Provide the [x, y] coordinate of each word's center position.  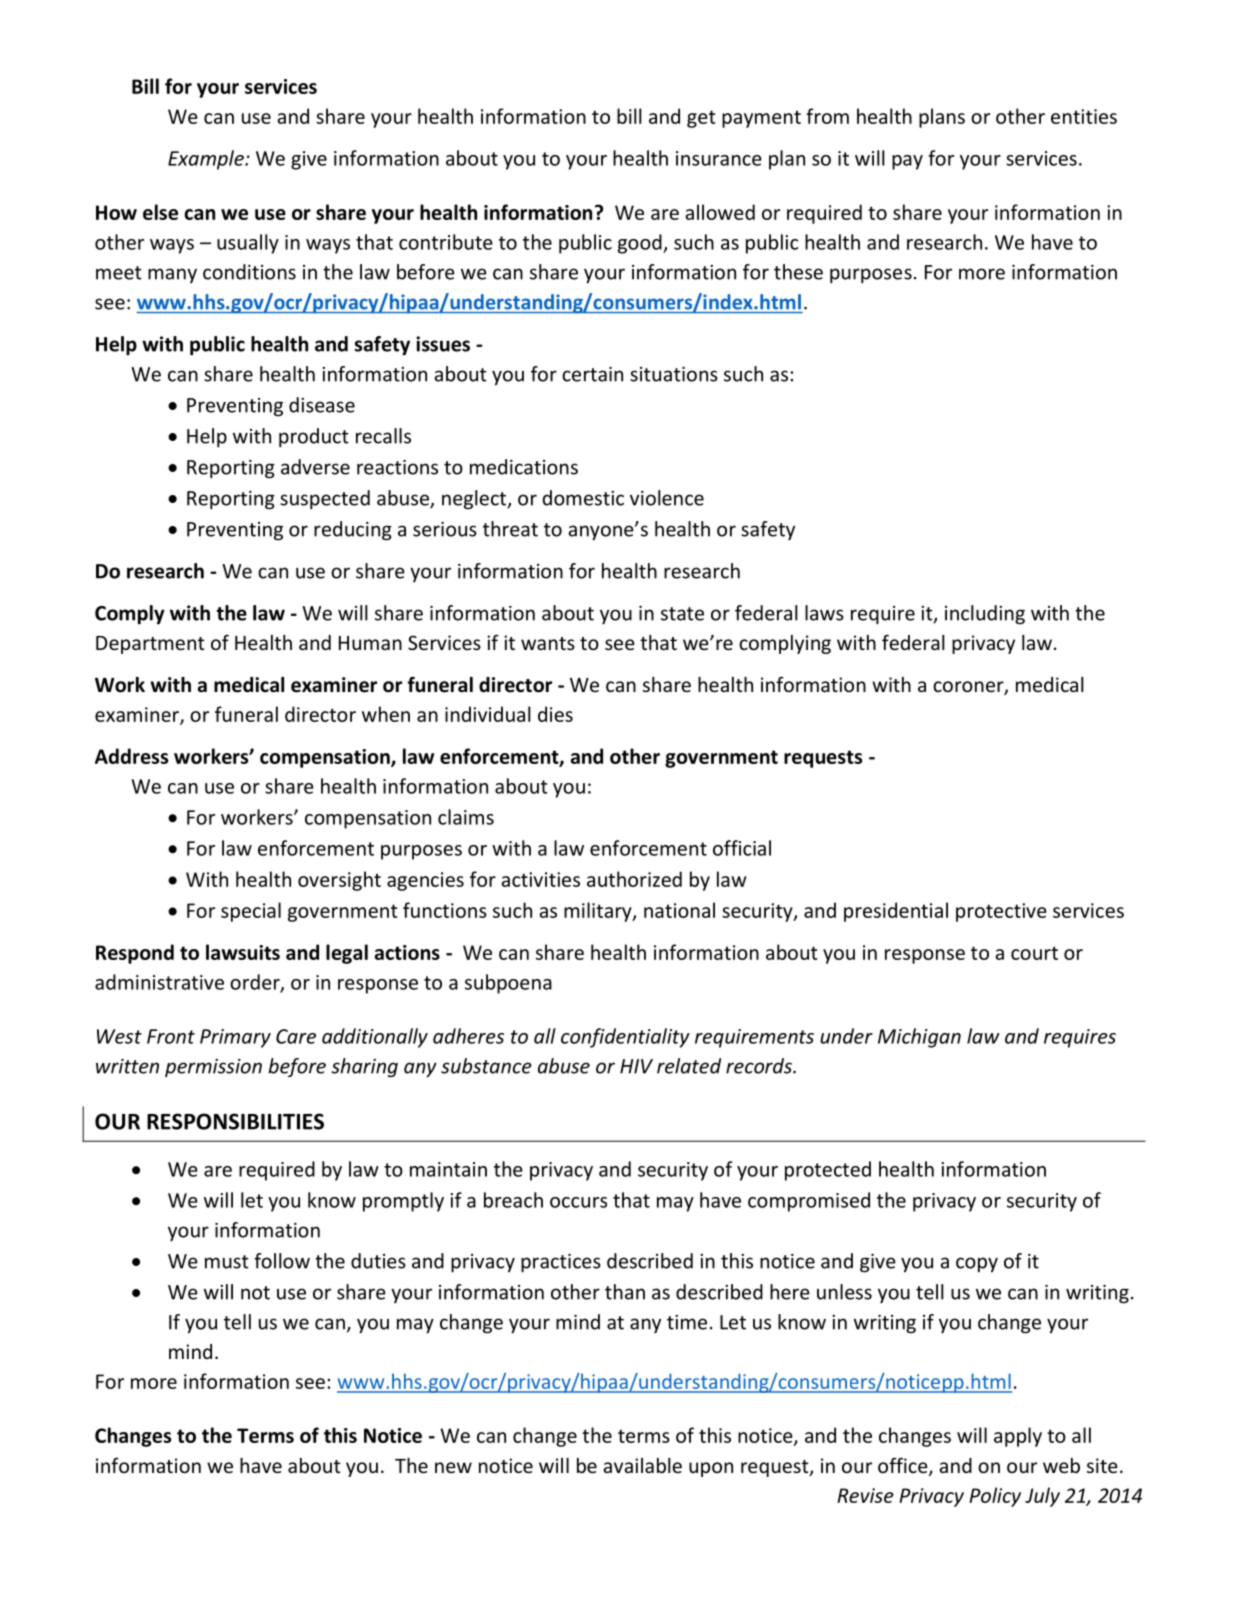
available [643, 1465]
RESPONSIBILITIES [235, 1121]
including [985, 615]
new [453, 1467]
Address [131, 756]
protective [1001, 912]
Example [207, 160]
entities [1084, 116]
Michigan [919, 1038]
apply [1018, 1437]
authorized [634, 879]
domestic [583, 498]
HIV [636, 1066]
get [701, 119]
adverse [315, 467]
